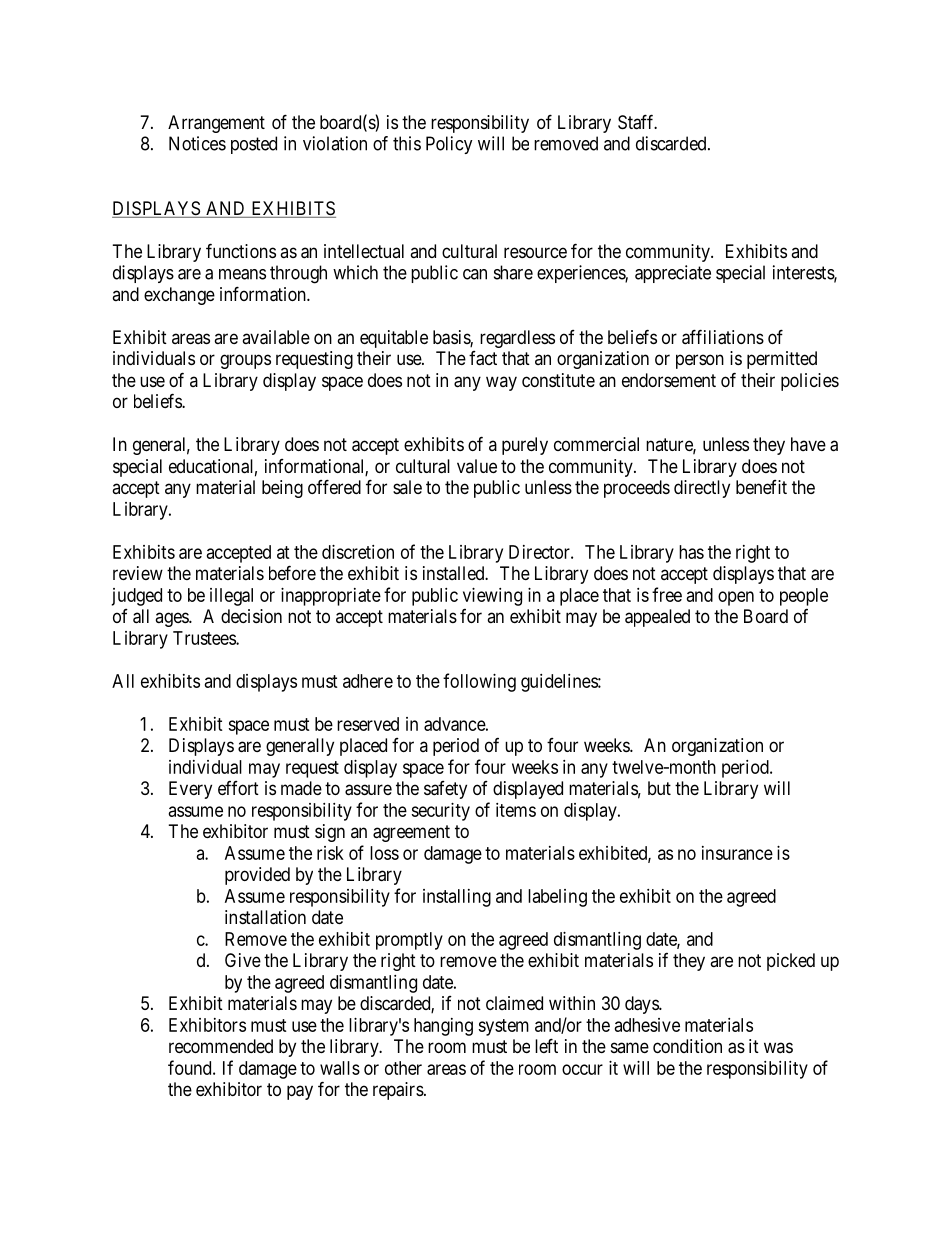 The width and height of the document is (952, 1233). I want to click on appealed, so click(657, 618).
